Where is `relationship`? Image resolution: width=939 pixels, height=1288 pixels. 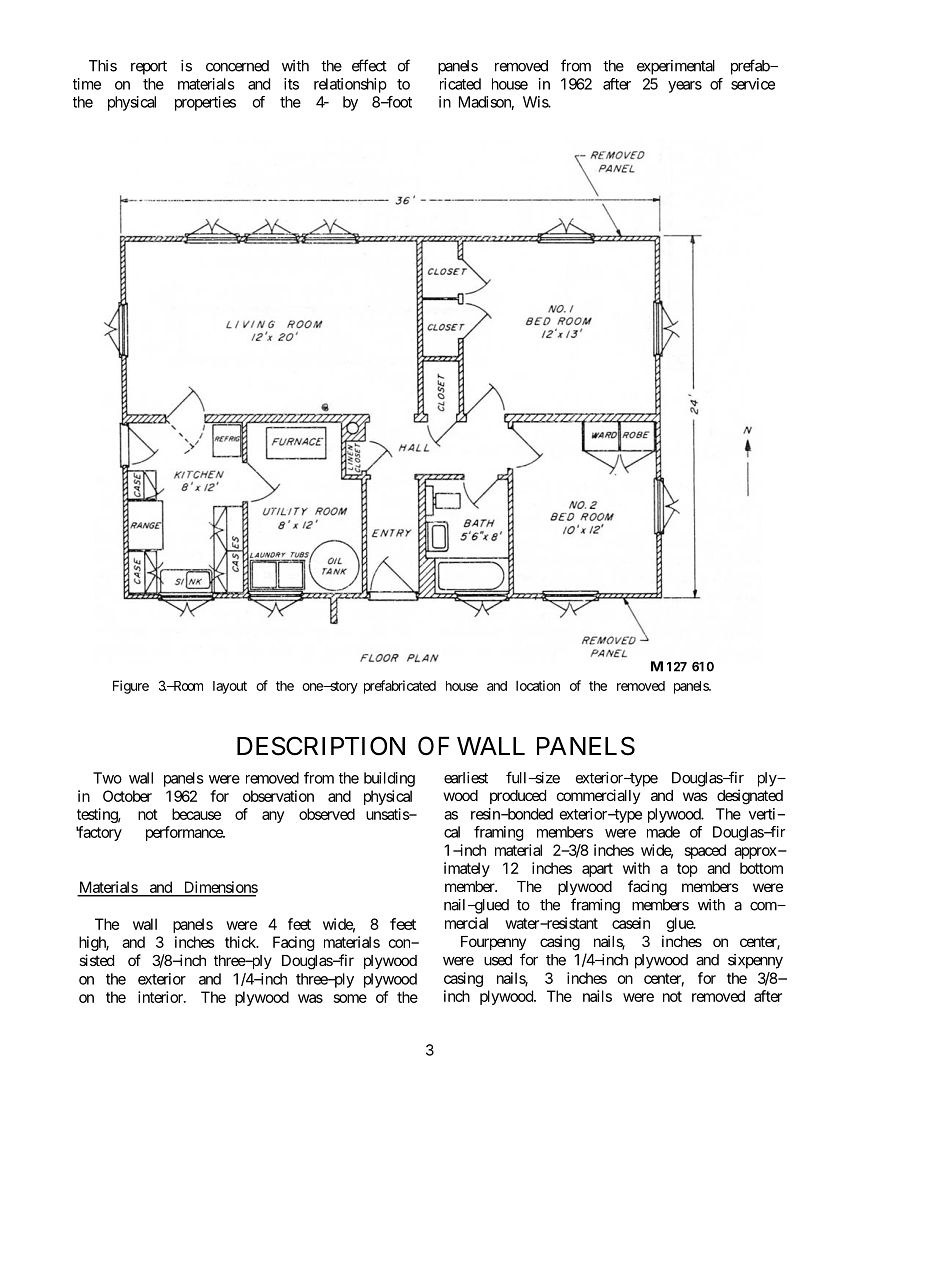
relationship is located at coordinates (350, 85).
